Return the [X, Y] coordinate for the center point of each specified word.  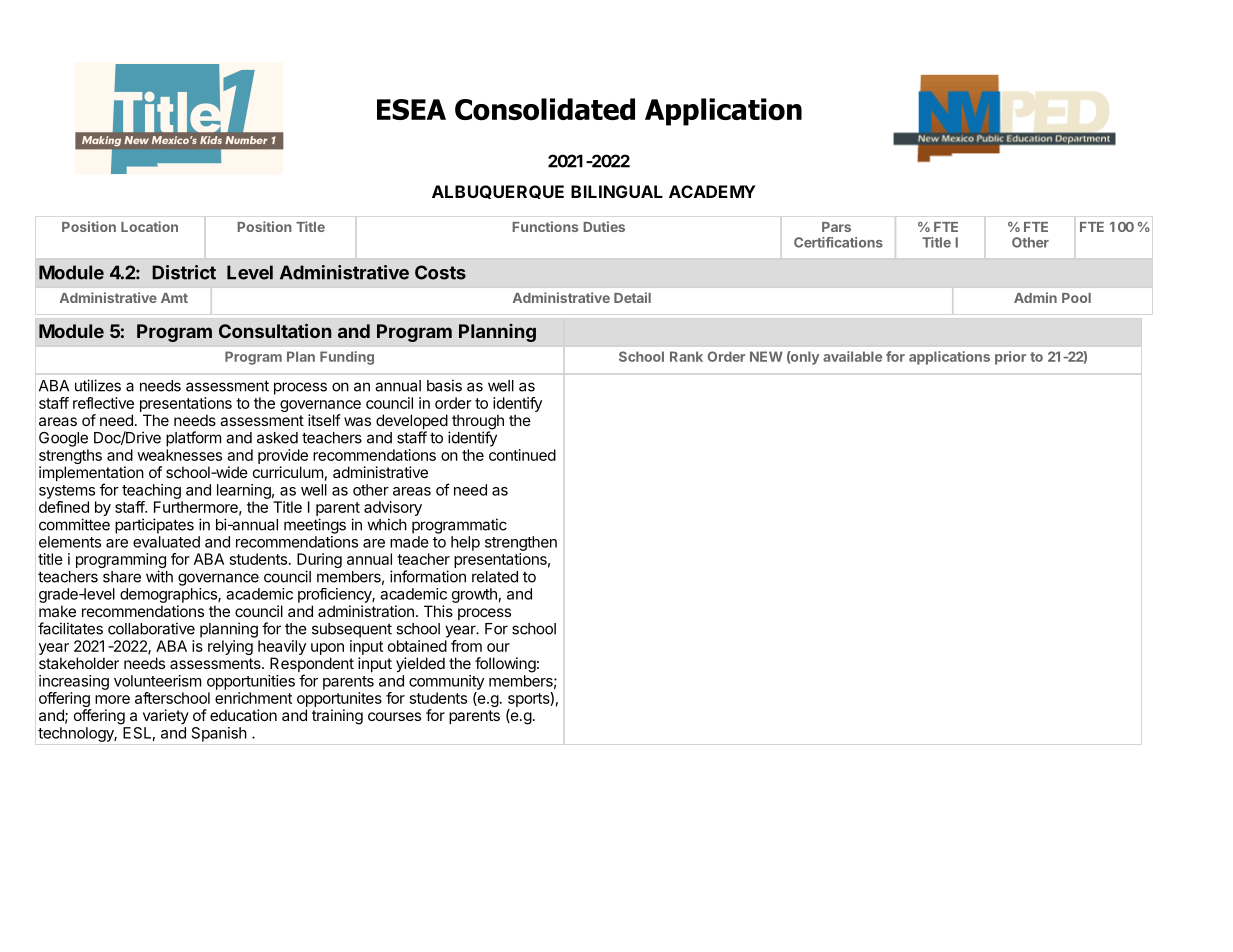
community [446, 682]
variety [166, 716]
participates [154, 526]
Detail [632, 297]
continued [522, 455]
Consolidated [545, 109]
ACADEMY [712, 191]
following [505, 665]
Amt [174, 298]
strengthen [521, 543]
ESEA [411, 109]
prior [1010, 358]
